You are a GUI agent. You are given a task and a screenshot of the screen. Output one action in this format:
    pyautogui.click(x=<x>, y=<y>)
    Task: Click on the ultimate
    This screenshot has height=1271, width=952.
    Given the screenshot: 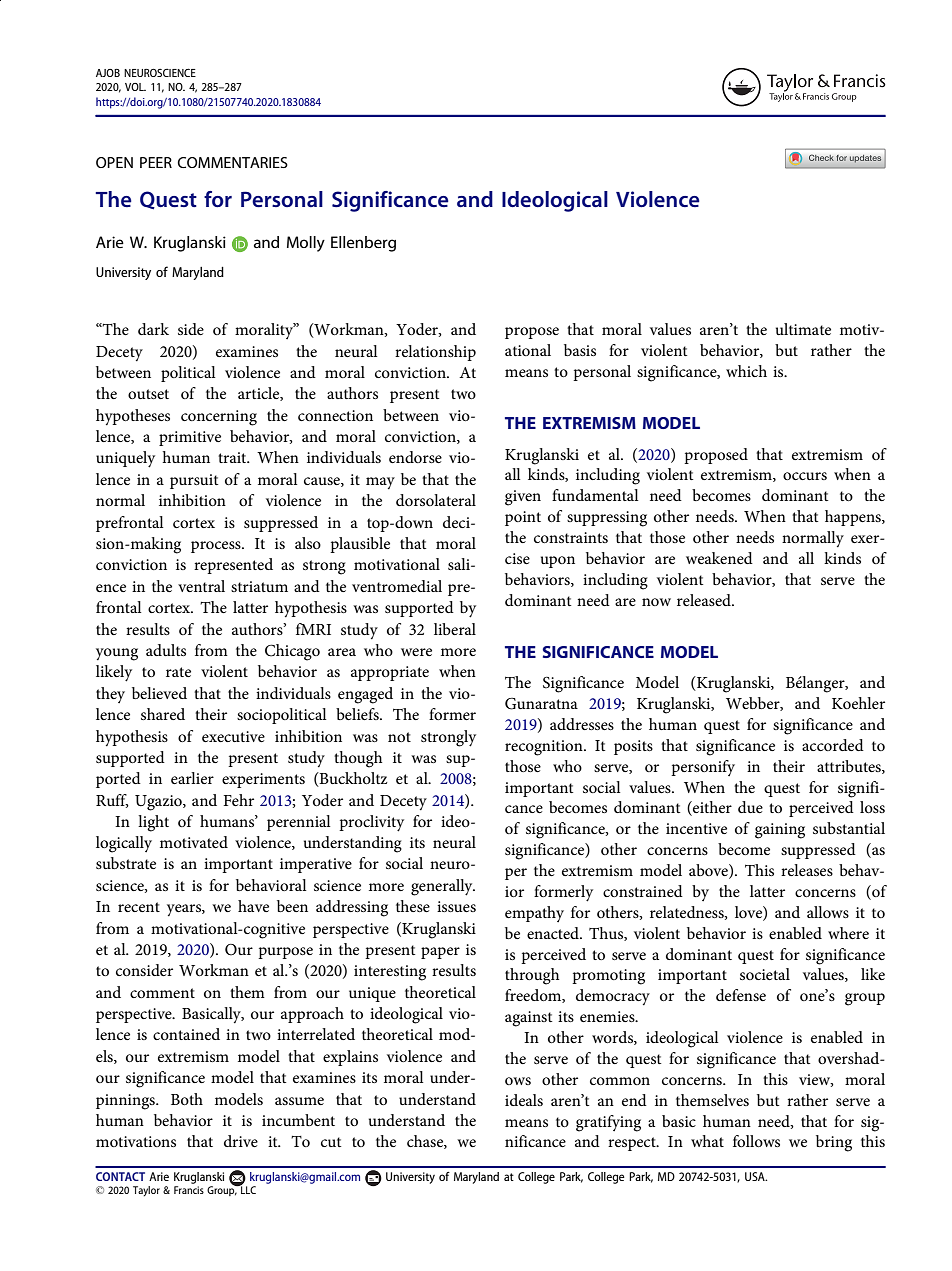 What is the action you would take?
    pyautogui.click(x=803, y=329)
